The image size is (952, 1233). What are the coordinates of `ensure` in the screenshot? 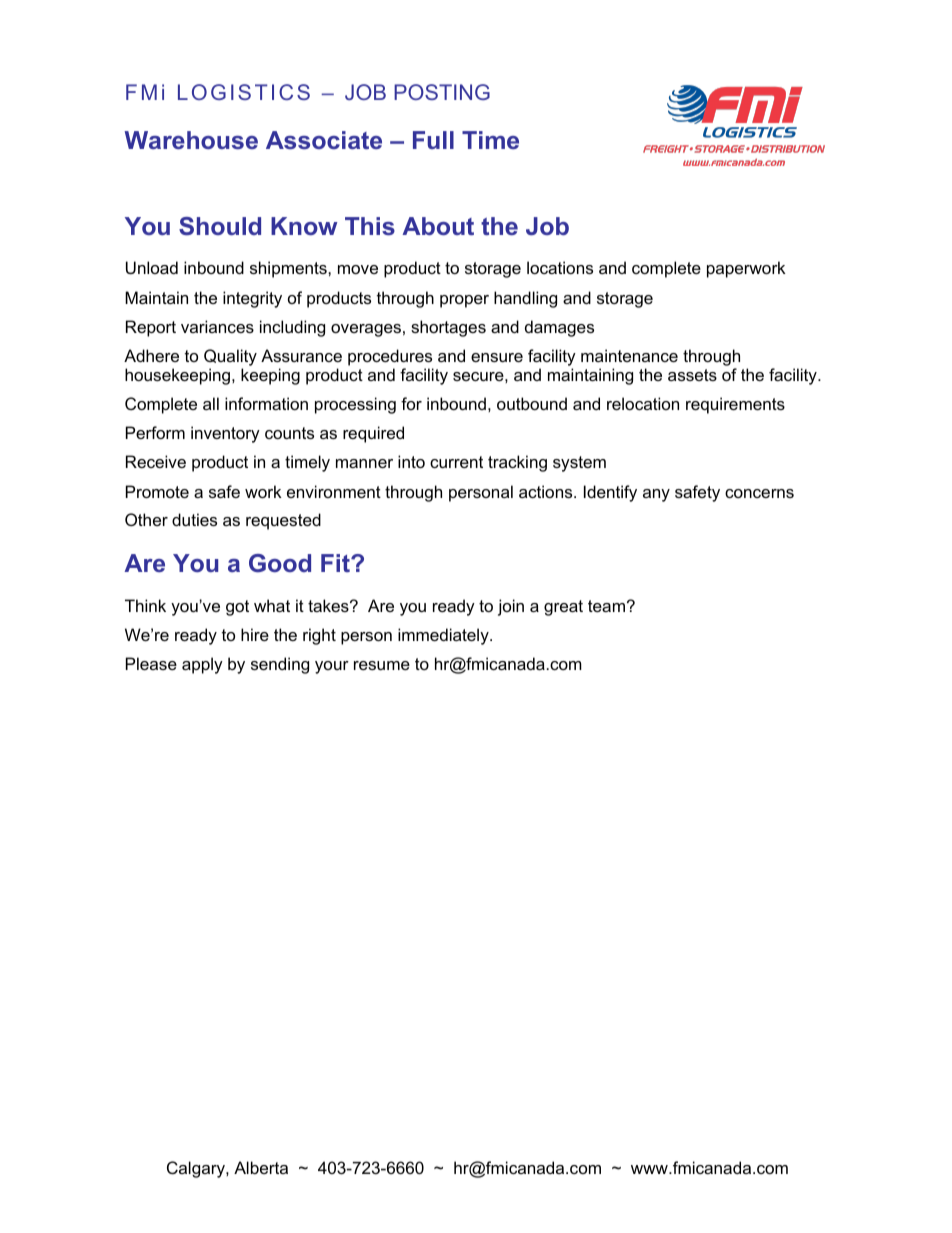 It's located at (497, 357).
